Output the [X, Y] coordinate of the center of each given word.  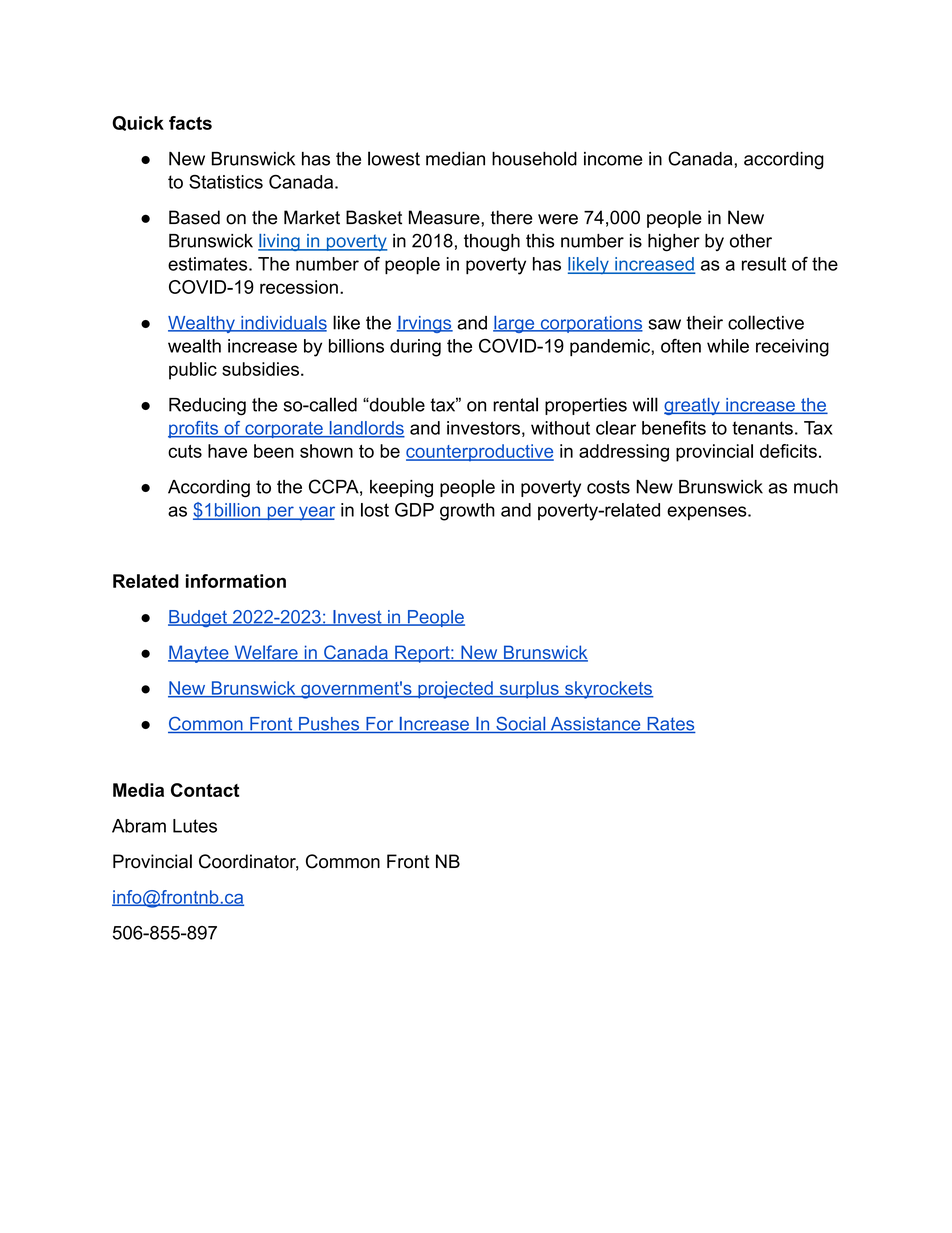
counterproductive [480, 452]
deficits [788, 451]
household [534, 158]
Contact [205, 790]
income [613, 159]
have [227, 451]
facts [190, 123]
